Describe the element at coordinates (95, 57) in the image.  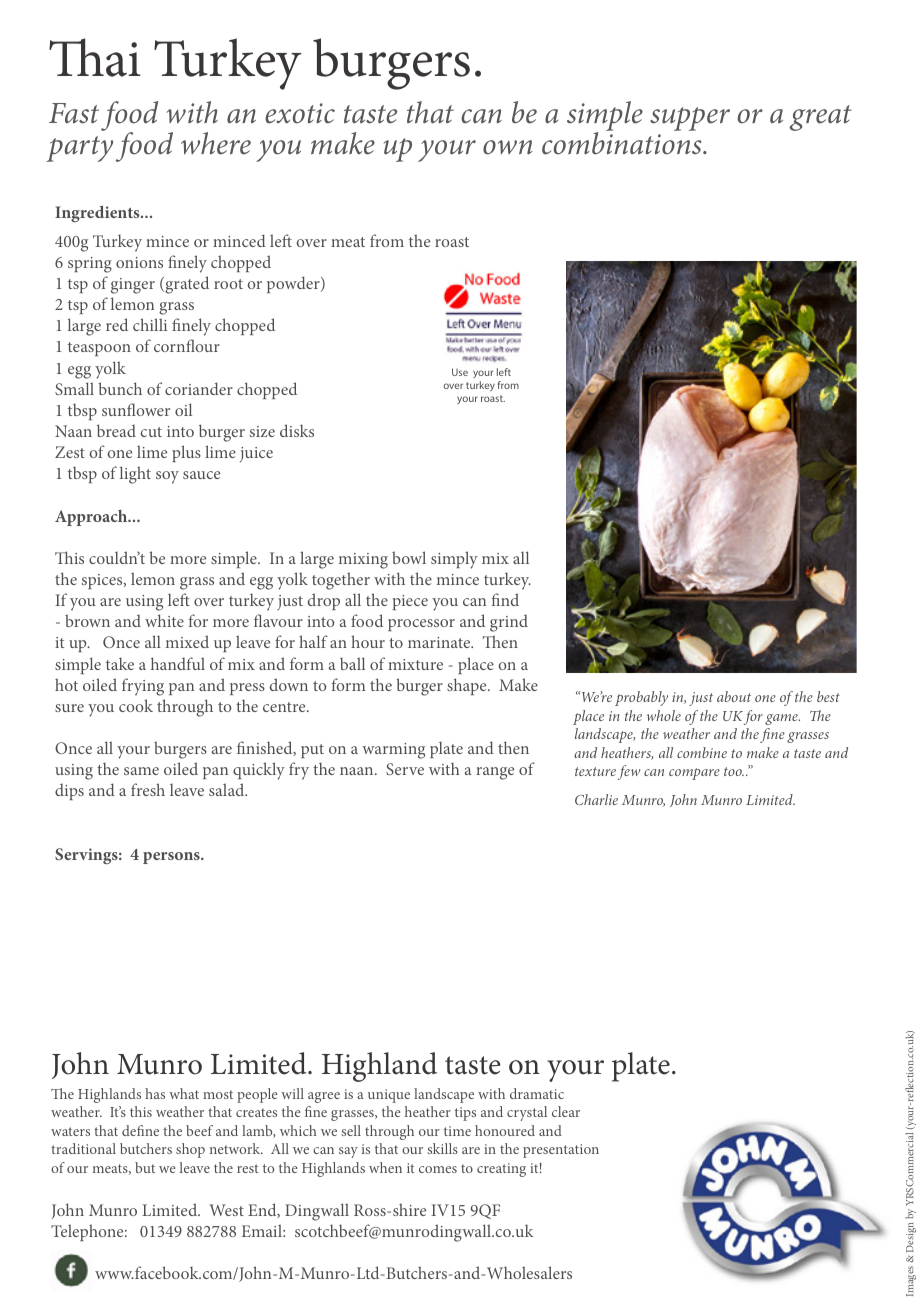
I see `Thai` at that location.
